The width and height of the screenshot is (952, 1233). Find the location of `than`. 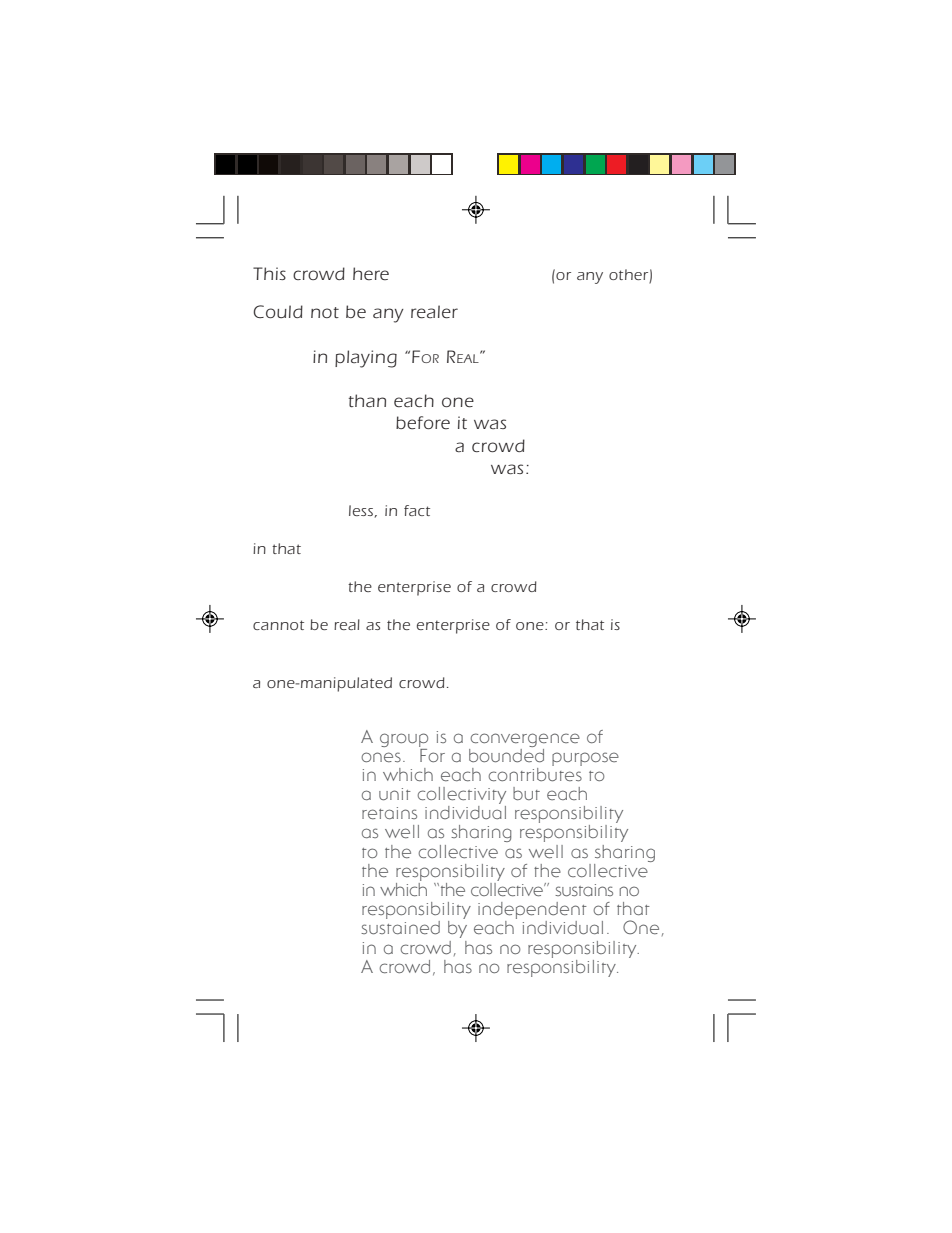

than is located at coordinates (367, 400).
